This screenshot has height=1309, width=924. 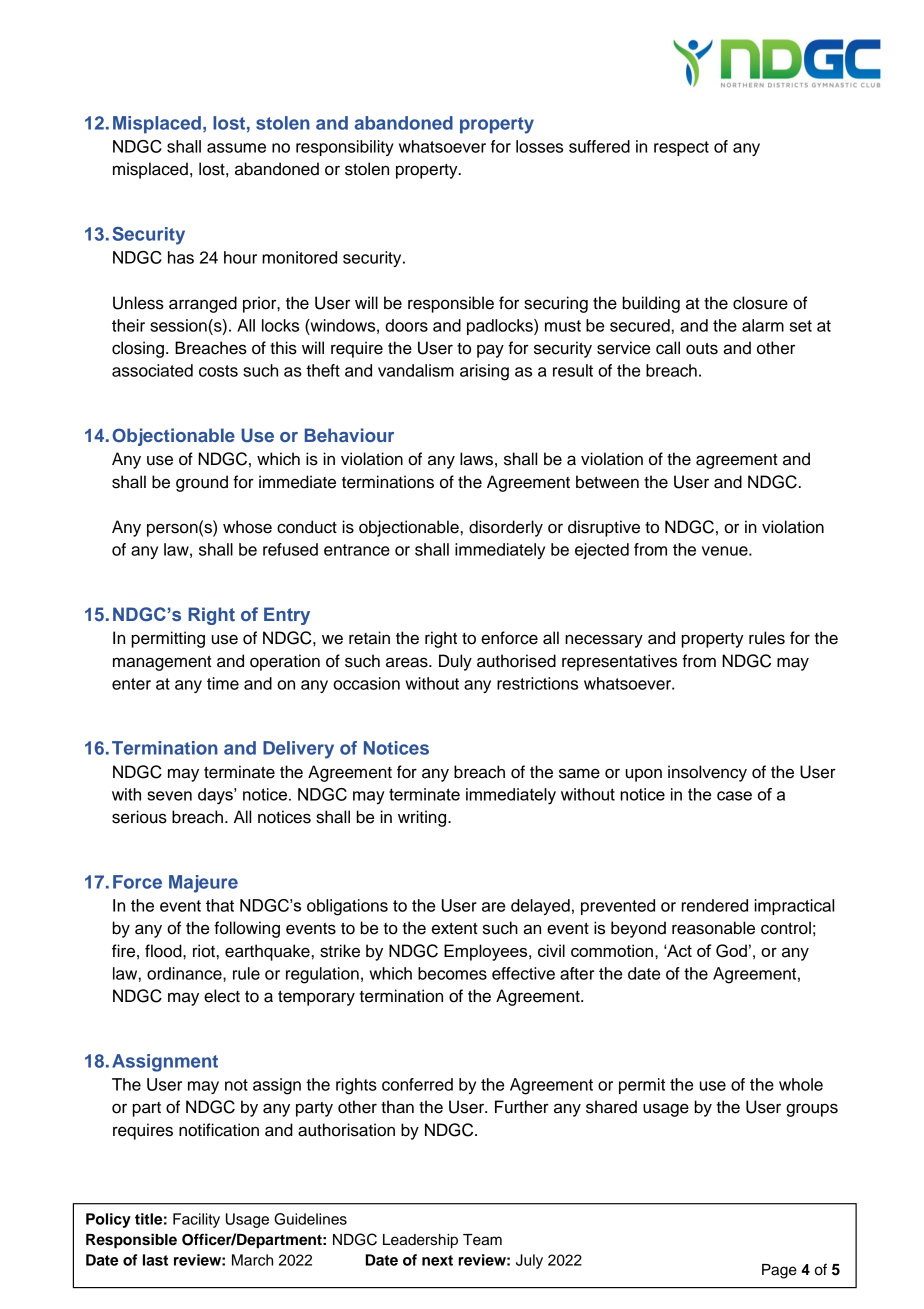 I want to click on whose, so click(x=247, y=527).
